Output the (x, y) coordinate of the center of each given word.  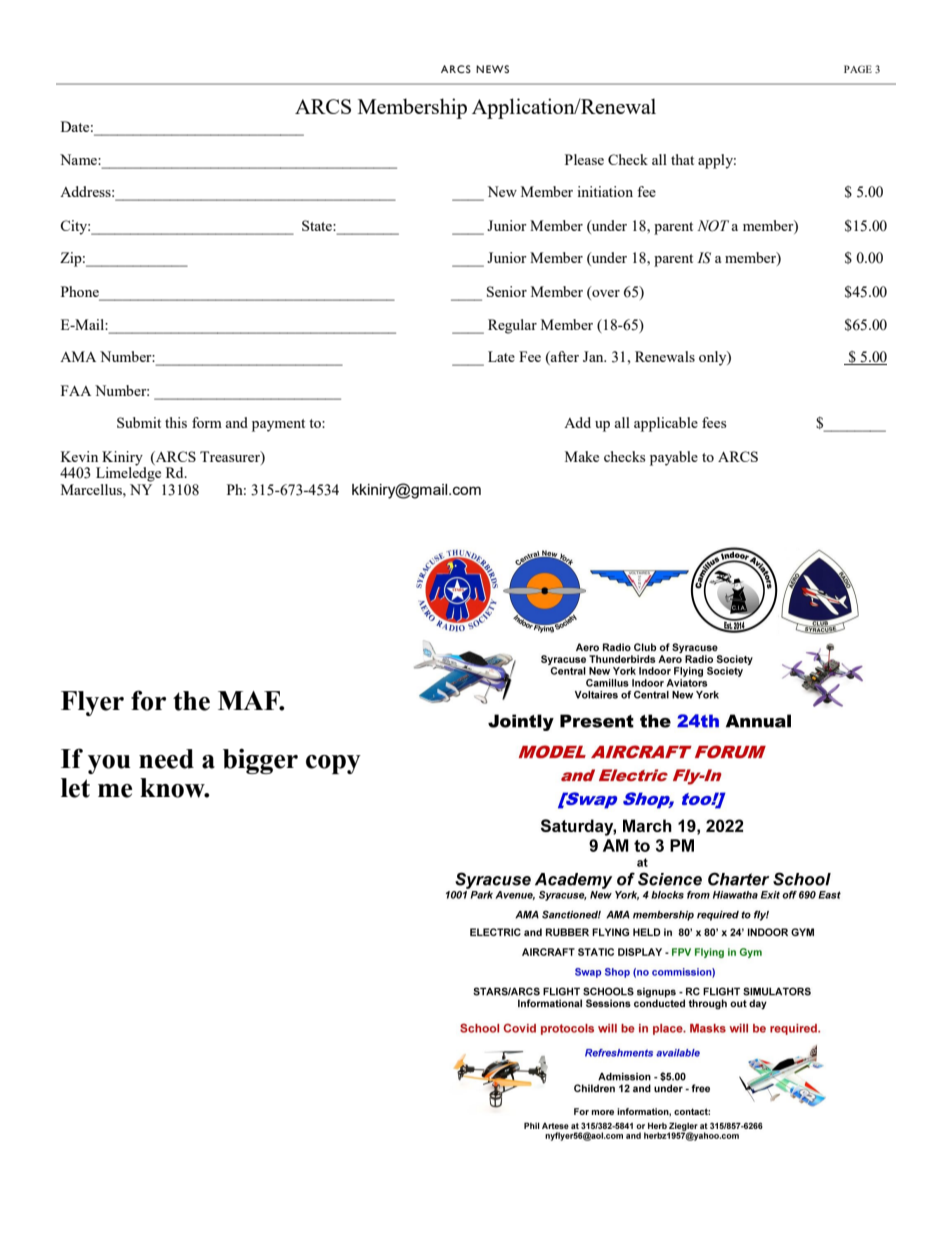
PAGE (858, 69)
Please (584, 159)
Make (582, 456)
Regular (512, 326)
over (605, 292)
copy (333, 764)
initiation (605, 191)
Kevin (79, 456)
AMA (78, 356)
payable (674, 458)
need (166, 759)
